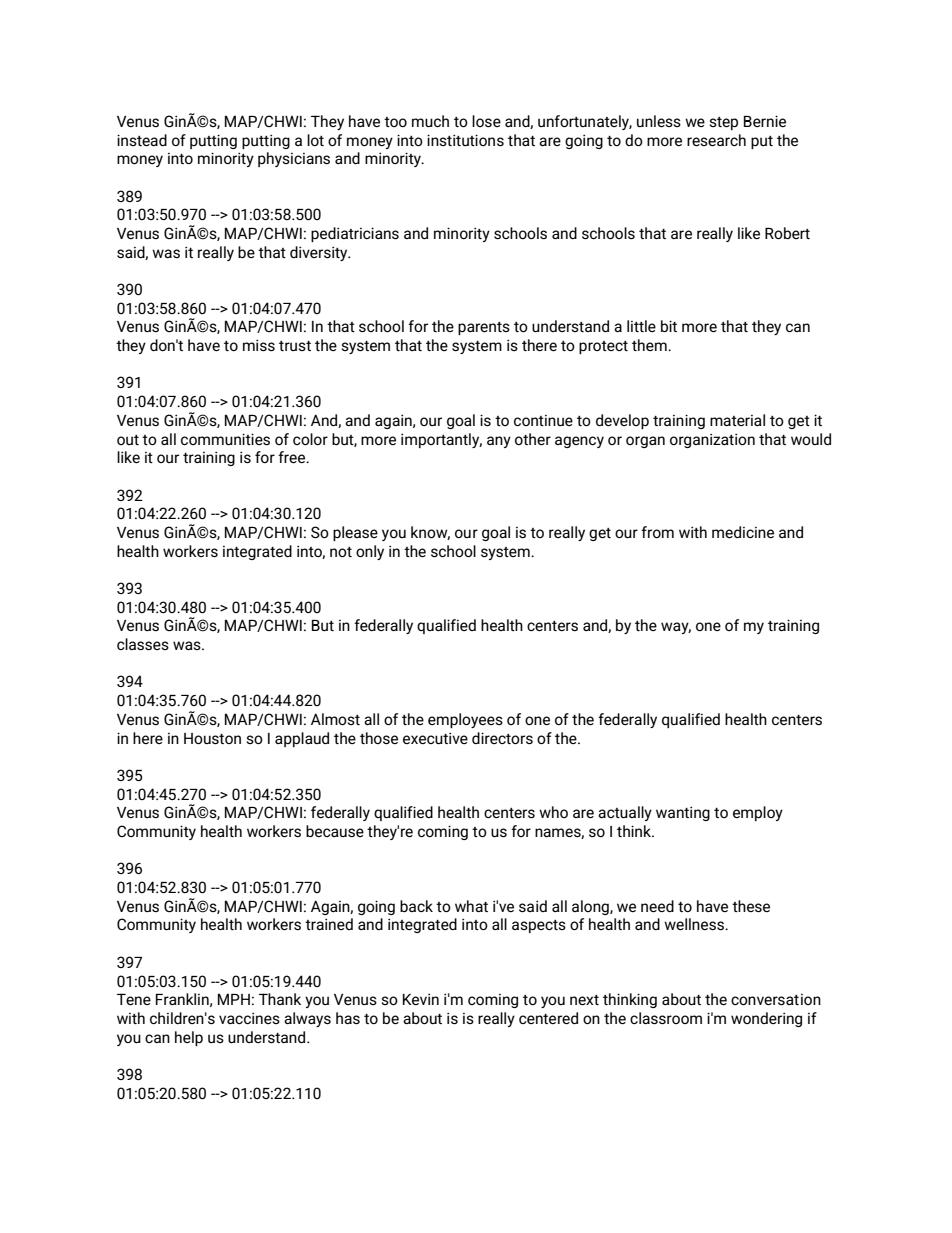  I want to click on research, so click(716, 140).
